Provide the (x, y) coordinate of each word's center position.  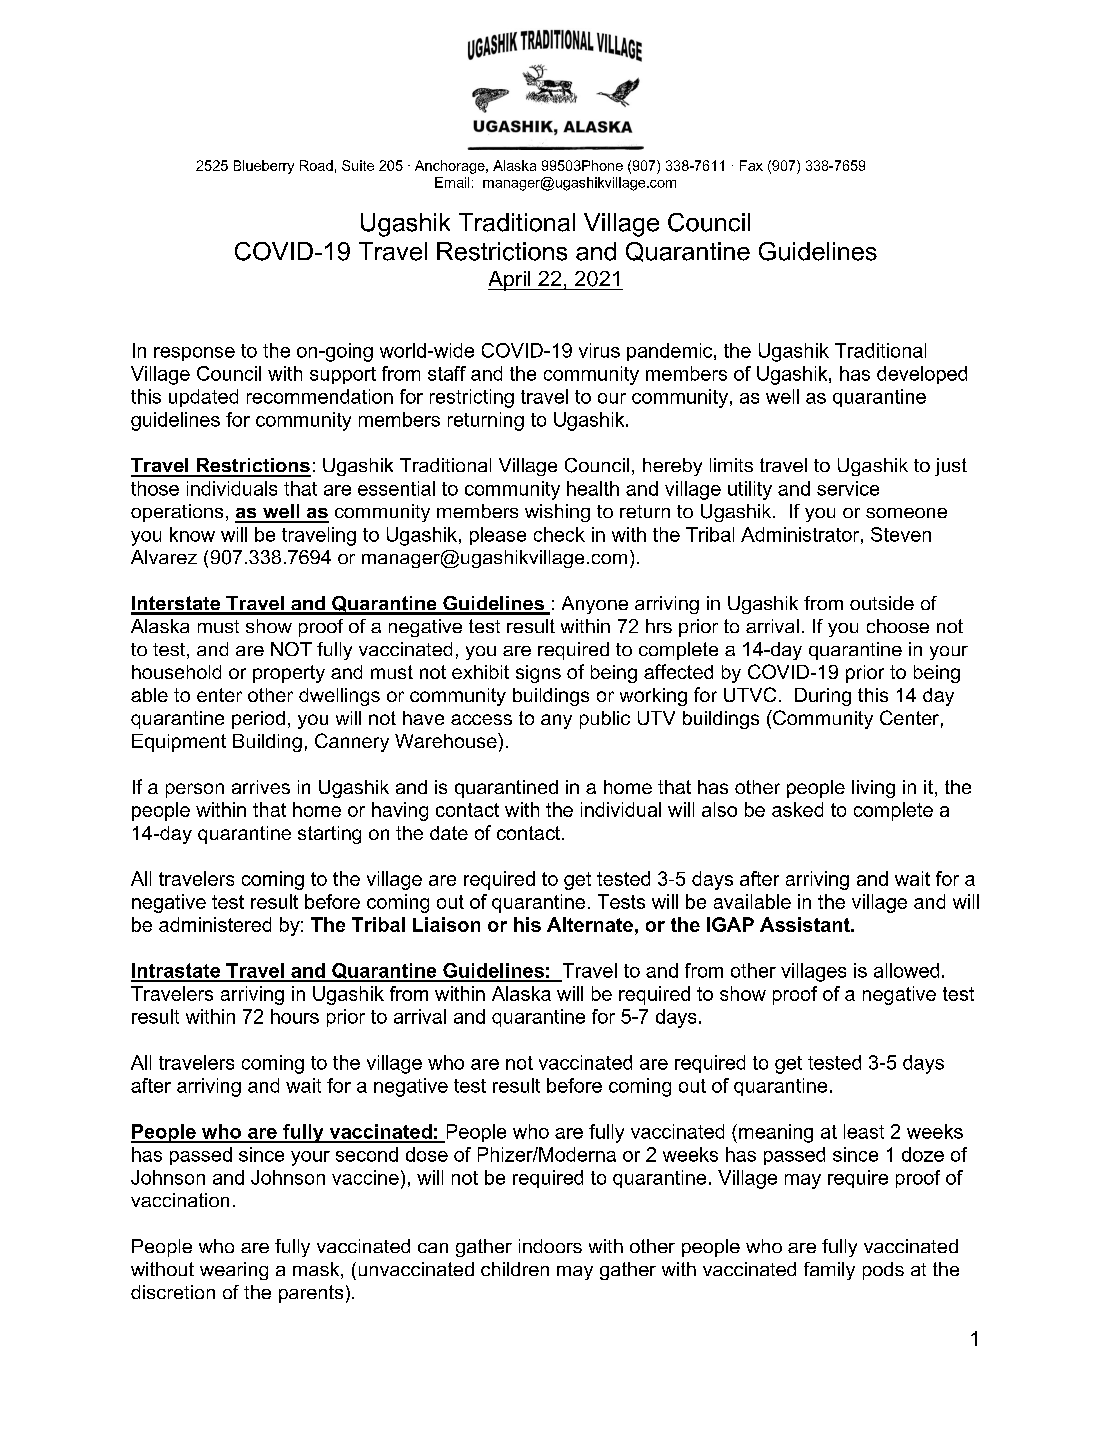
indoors (550, 1246)
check (559, 534)
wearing (234, 1271)
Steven (901, 534)
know (192, 534)
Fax (751, 165)
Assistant (806, 924)
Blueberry (264, 167)
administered (215, 924)
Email (452, 182)
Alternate (590, 924)
